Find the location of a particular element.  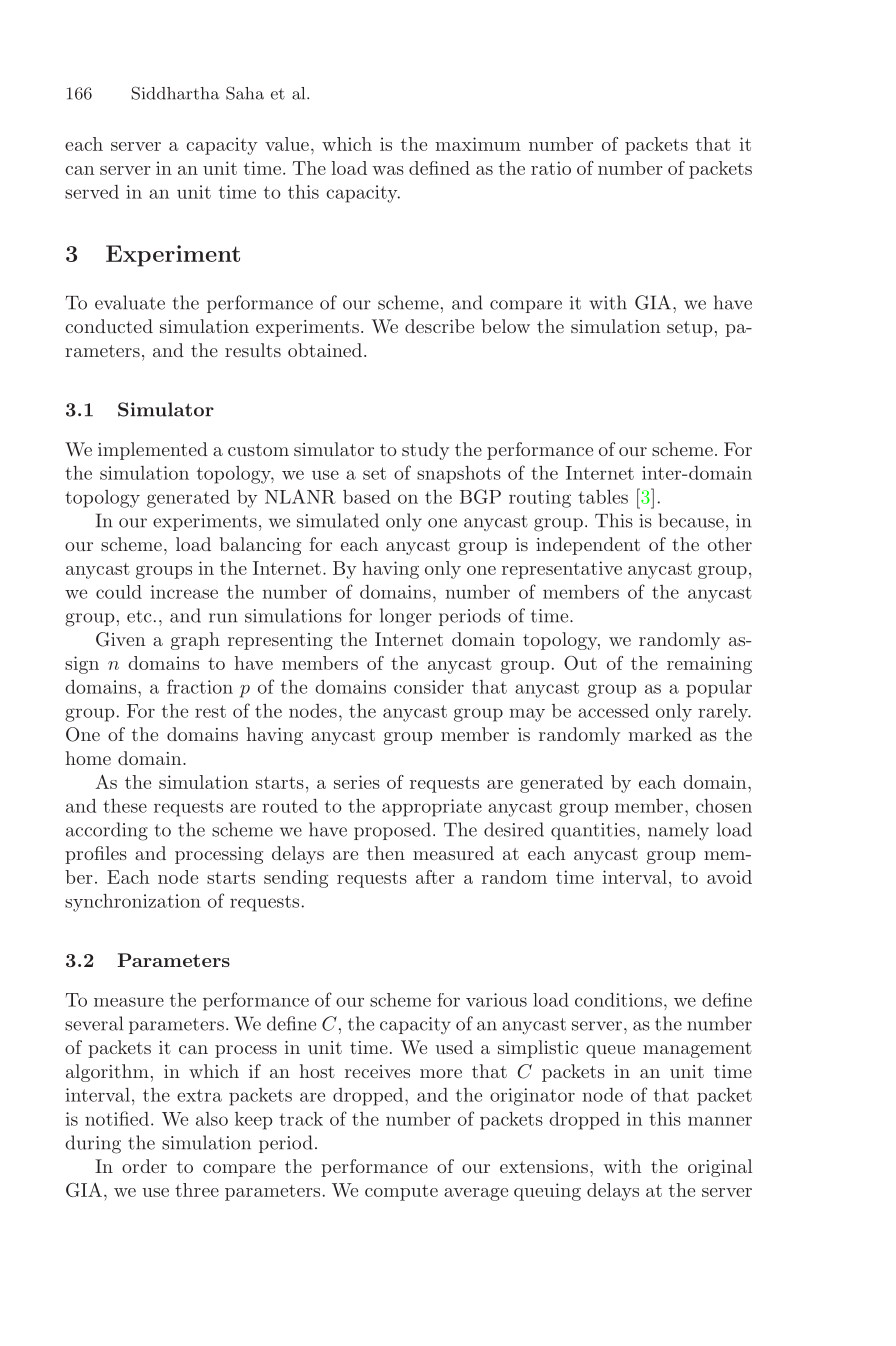

setup is located at coordinates (690, 329).
